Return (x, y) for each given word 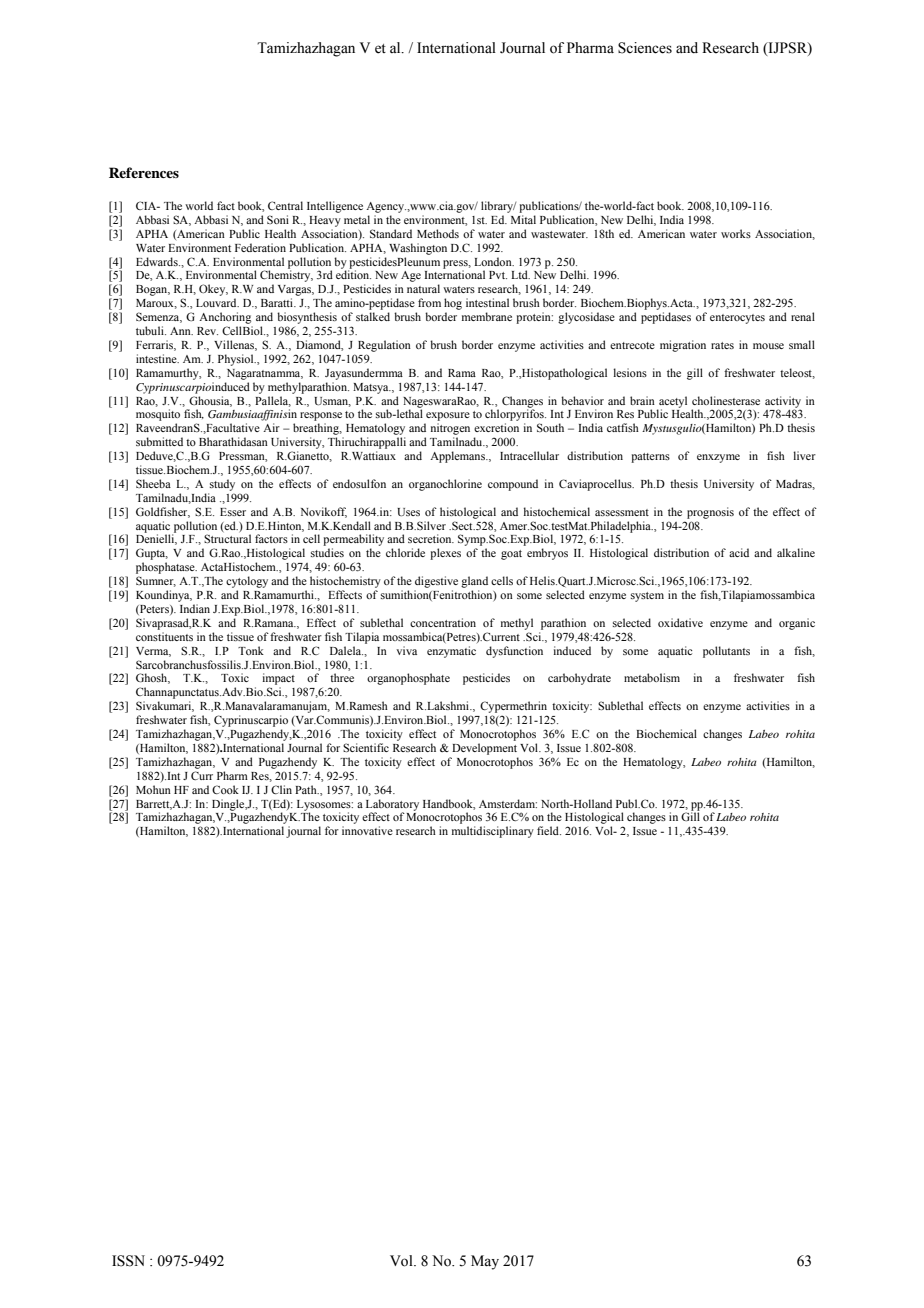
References (144, 172)
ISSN (128, 1261)
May (485, 1262)
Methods (438, 233)
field (549, 830)
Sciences (645, 48)
